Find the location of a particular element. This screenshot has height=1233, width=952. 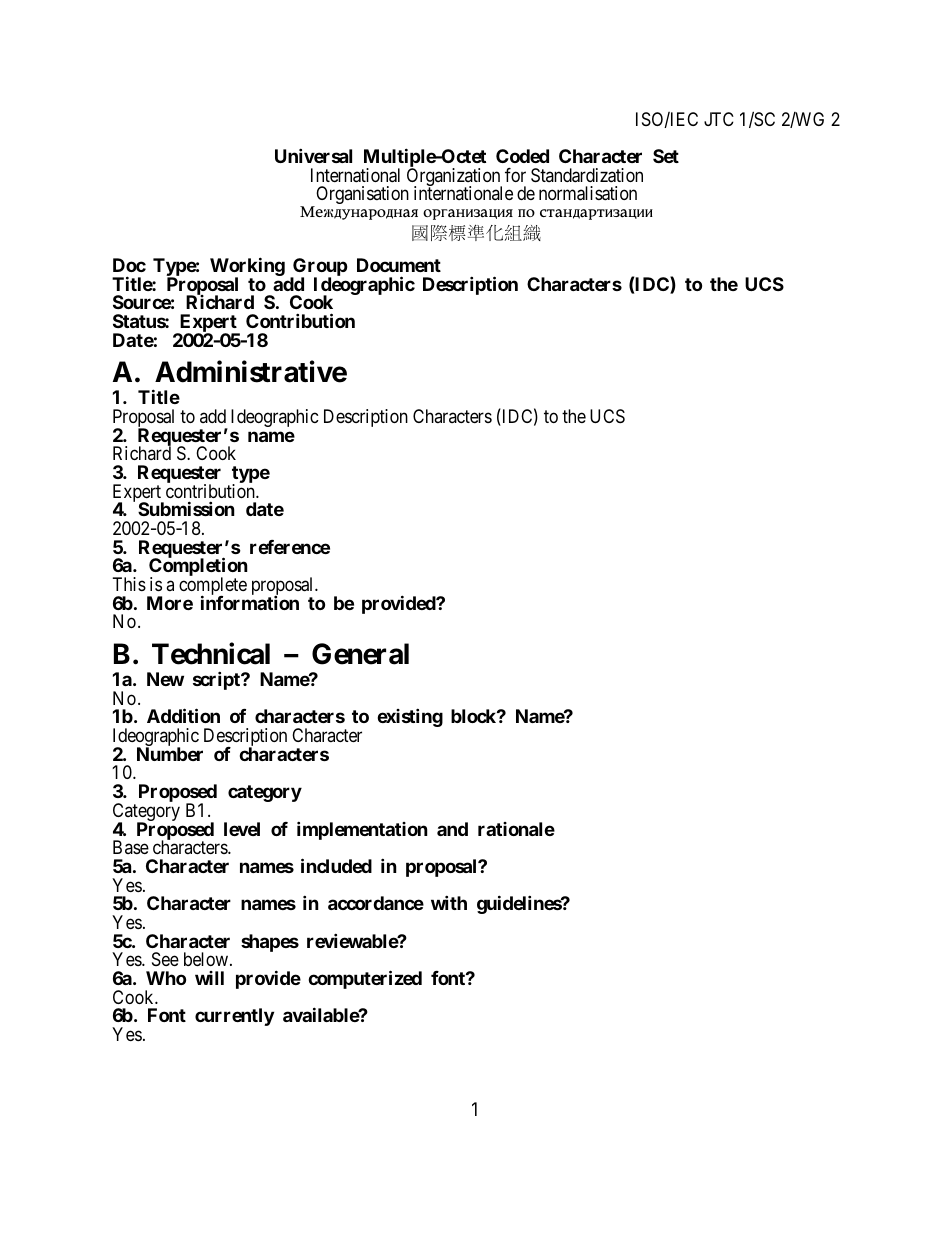

complete is located at coordinates (213, 587).
